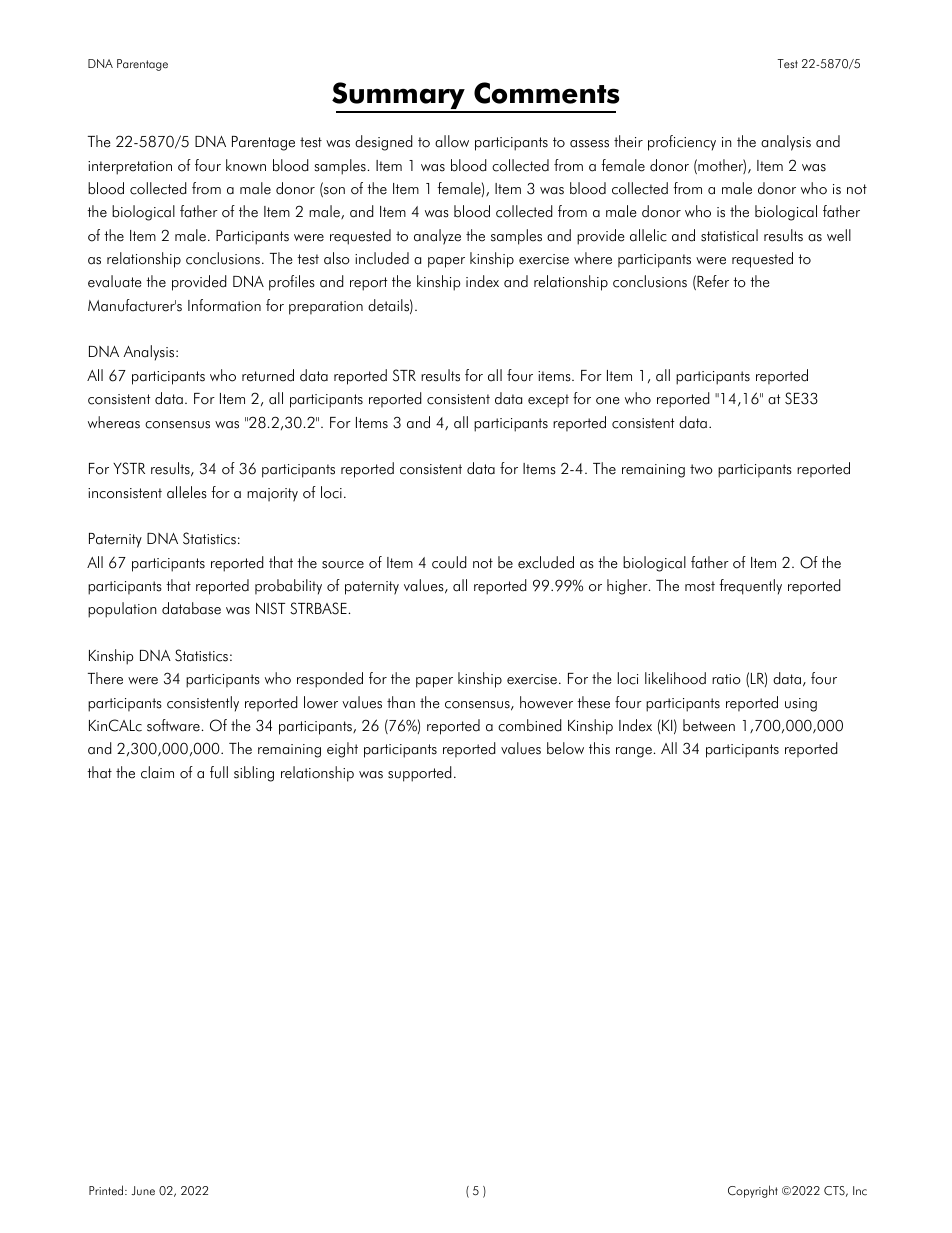 The image size is (952, 1233). What do you see at coordinates (634, 752) in the screenshot?
I see `range` at bounding box center [634, 752].
